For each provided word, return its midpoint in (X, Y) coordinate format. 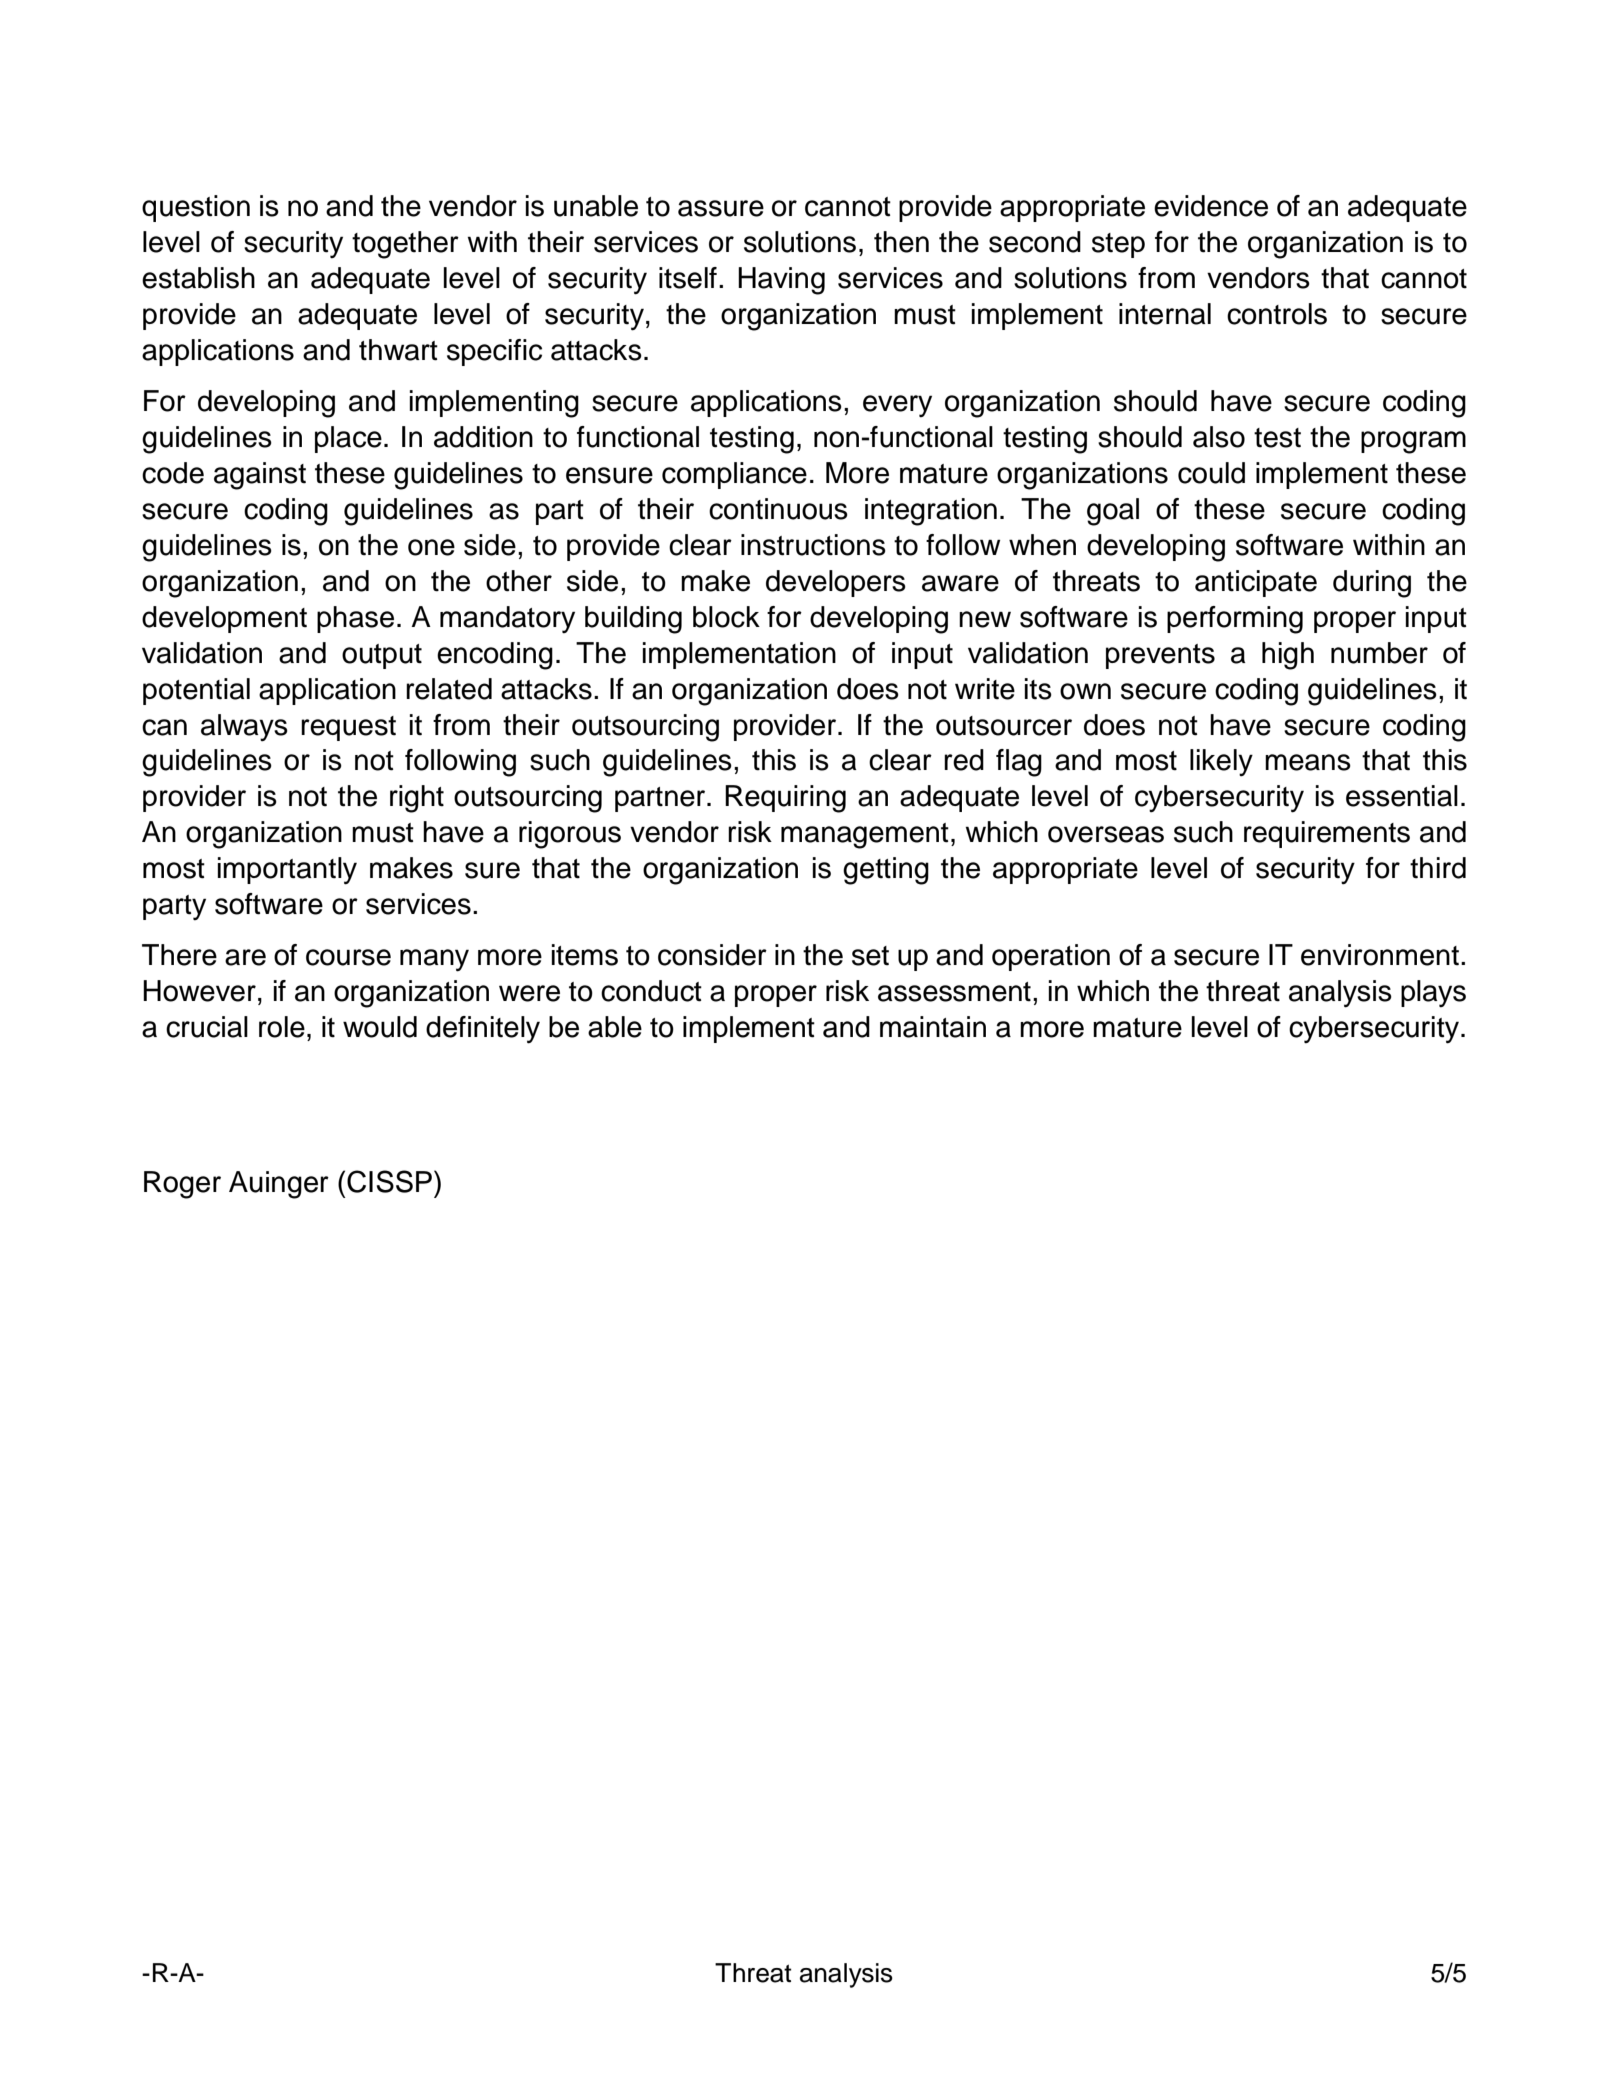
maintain (933, 1027)
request (348, 728)
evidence (1211, 206)
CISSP (389, 1181)
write (985, 689)
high (1288, 656)
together (405, 245)
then (901, 242)
